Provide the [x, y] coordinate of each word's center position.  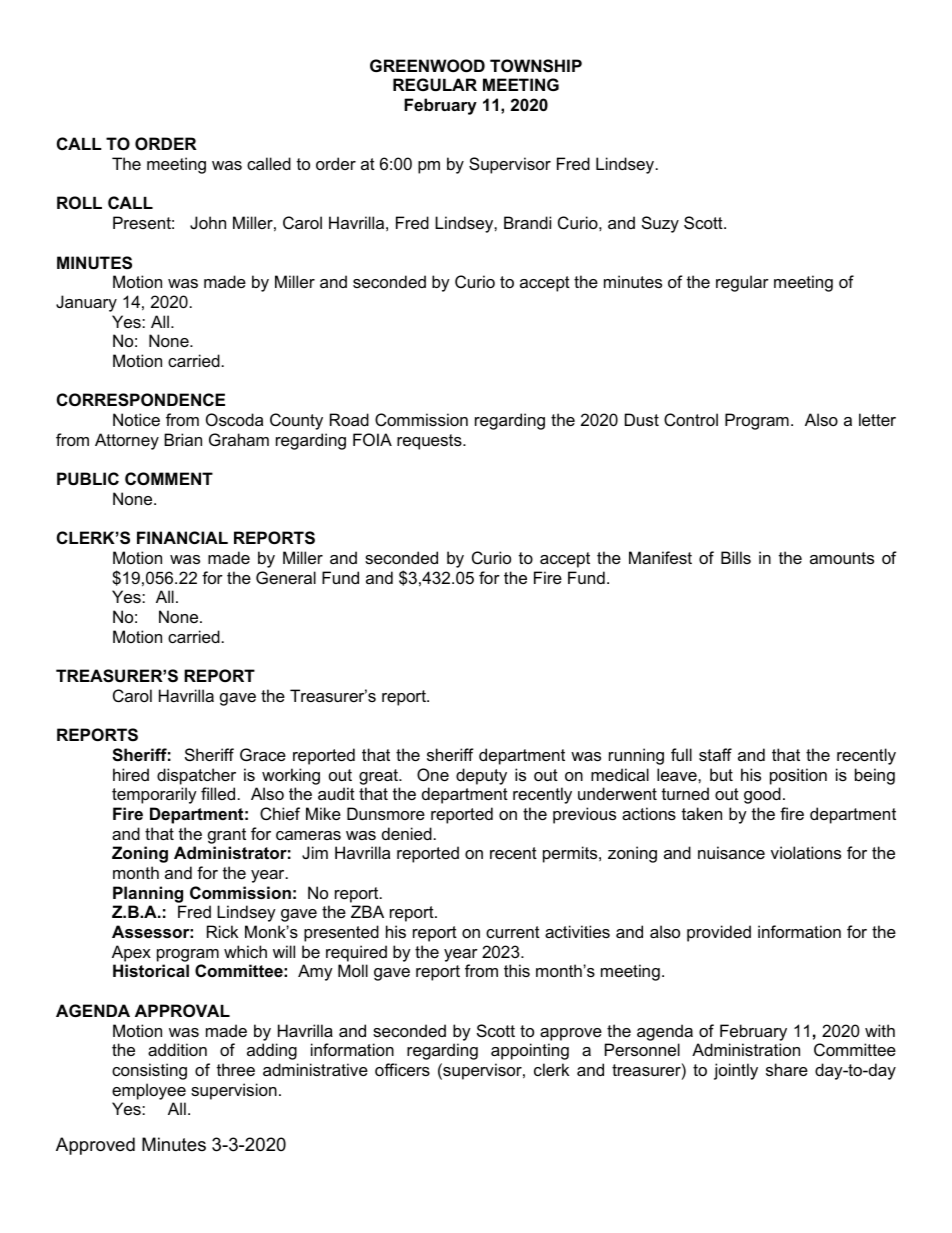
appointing [530, 1051]
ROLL [79, 202]
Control [691, 419]
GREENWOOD [427, 65]
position [798, 776]
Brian [183, 439]
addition [177, 1049]
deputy [481, 776]
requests [430, 442]
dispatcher [196, 776]
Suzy [660, 224]
